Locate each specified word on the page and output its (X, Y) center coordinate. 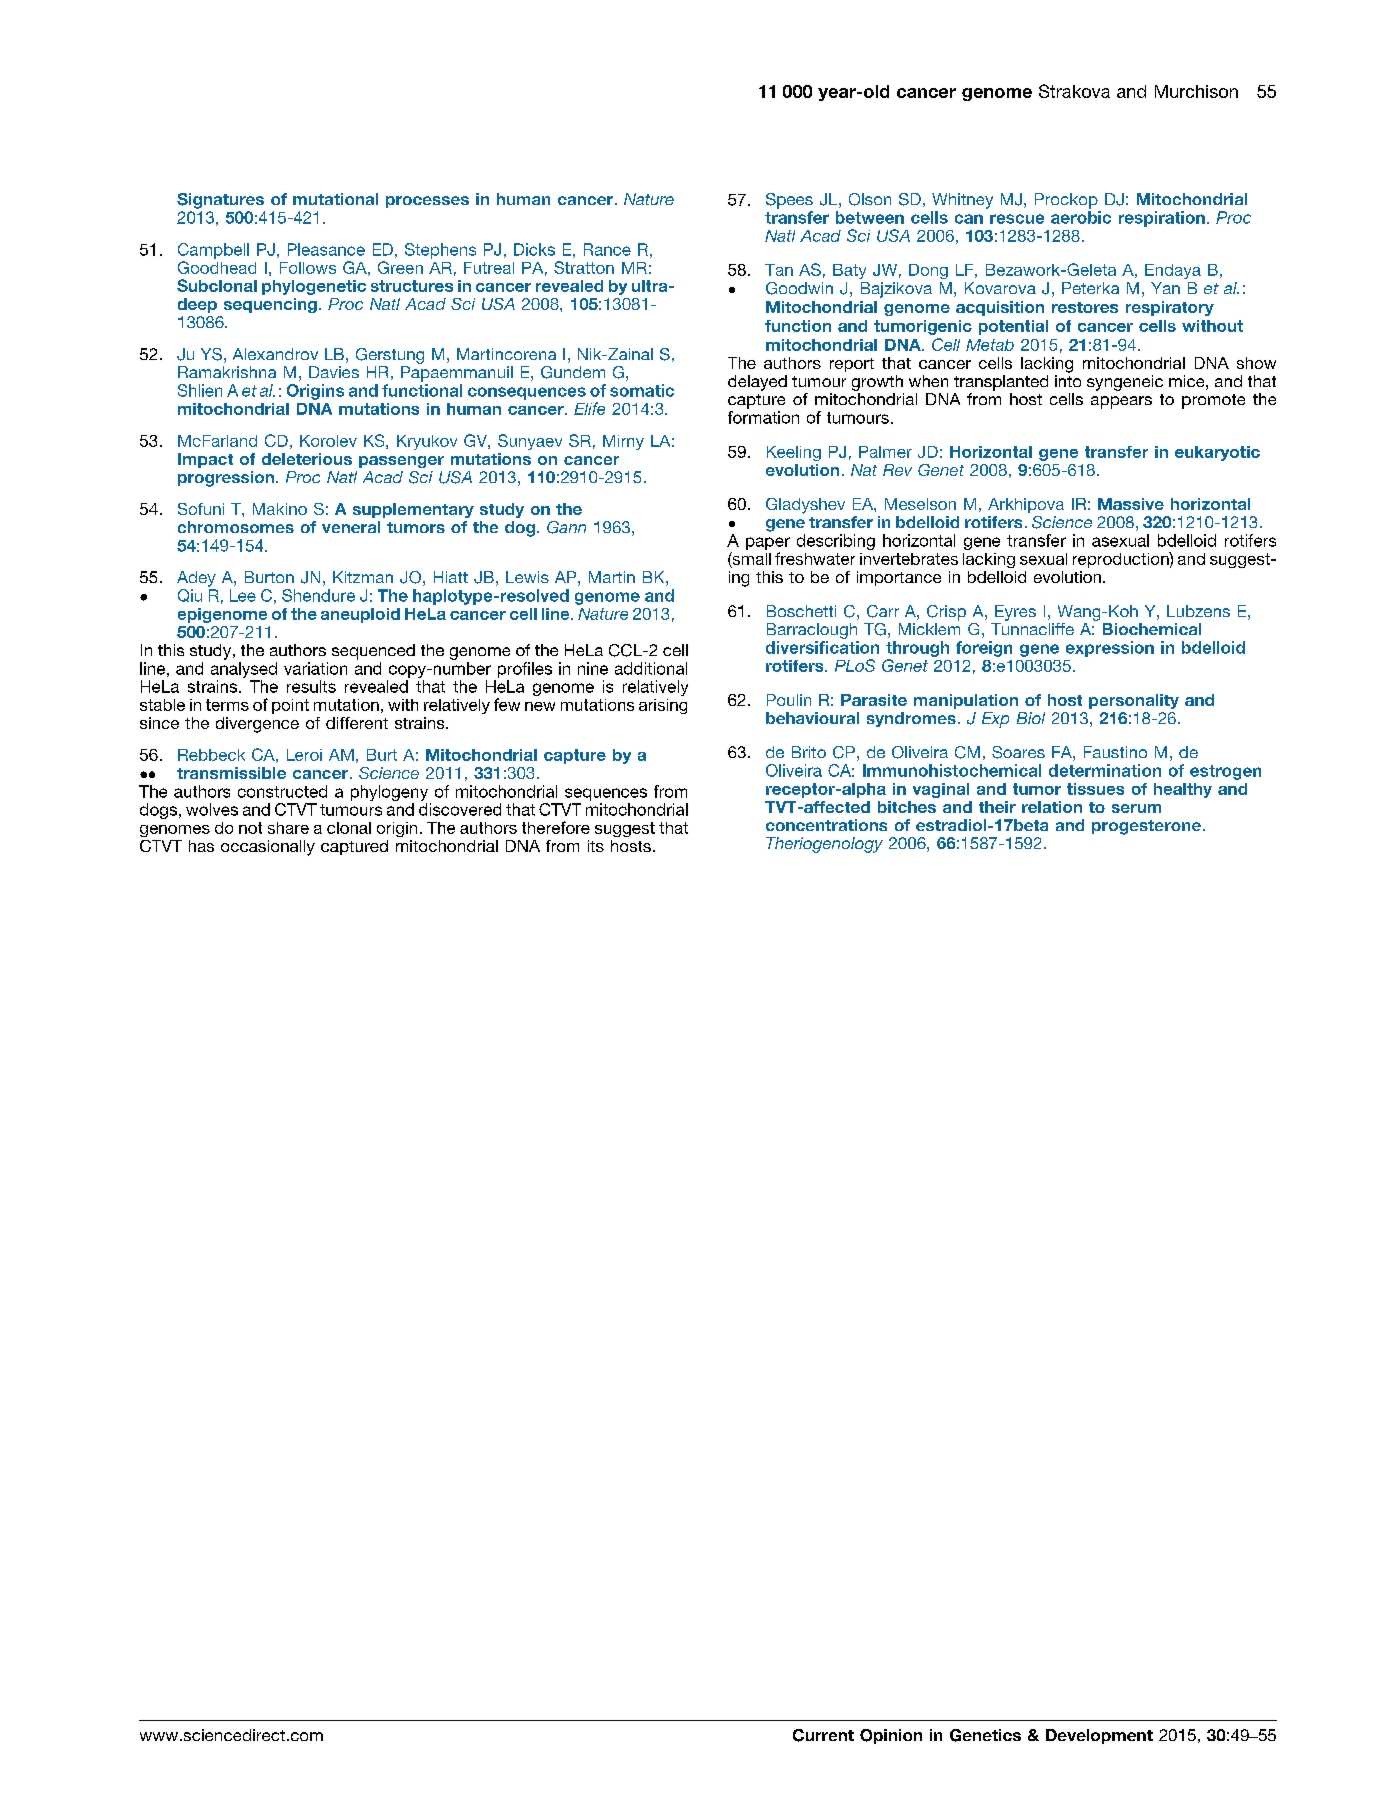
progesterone (1146, 827)
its (596, 846)
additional (651, 668)
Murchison (1196, 91)
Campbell (213, 251)
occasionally (268, 848)
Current (823, 1735)
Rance (607, 249)
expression (1110, 649)
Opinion (891, 1736)
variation (315, 668)
